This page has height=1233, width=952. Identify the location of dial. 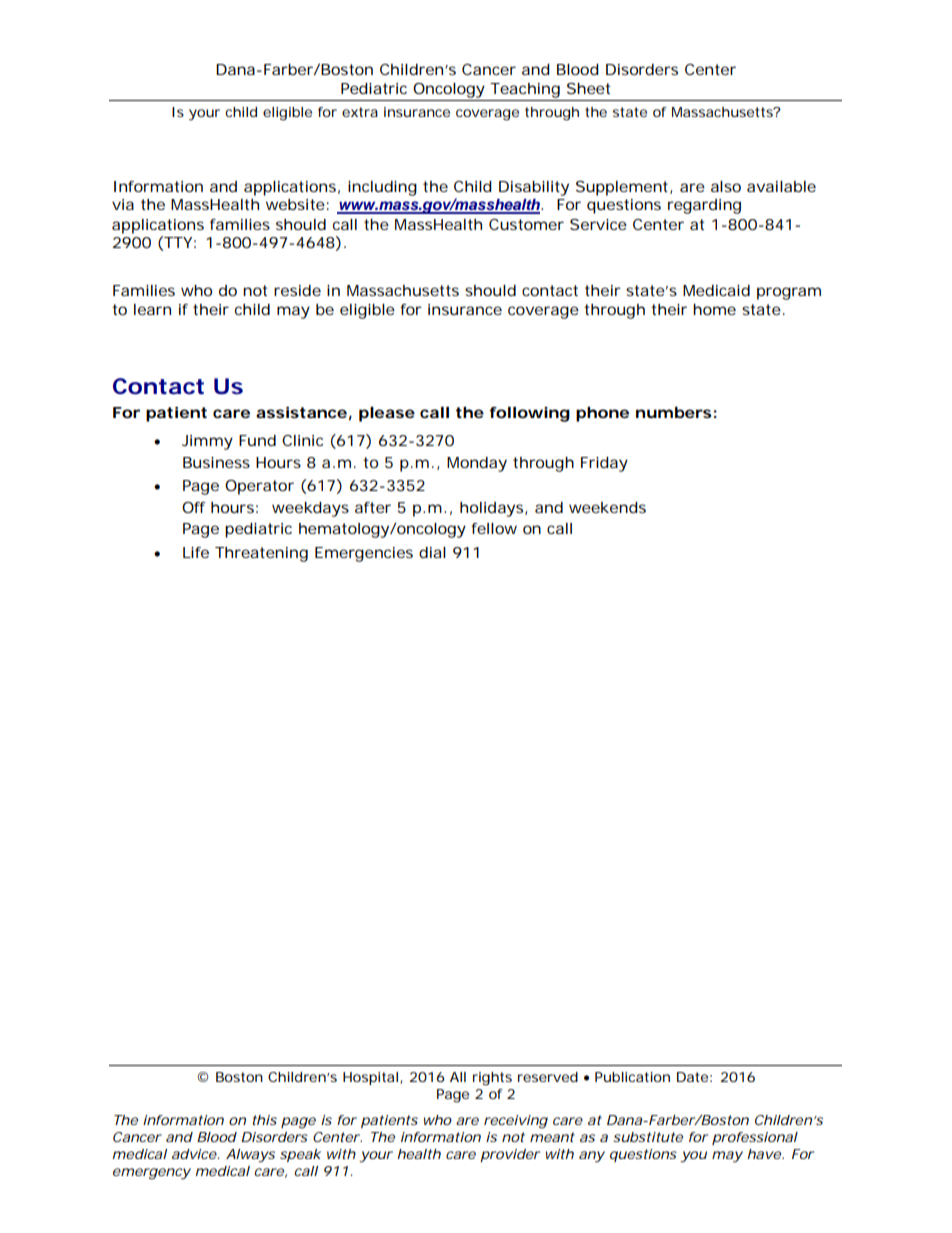
(432, 552).
